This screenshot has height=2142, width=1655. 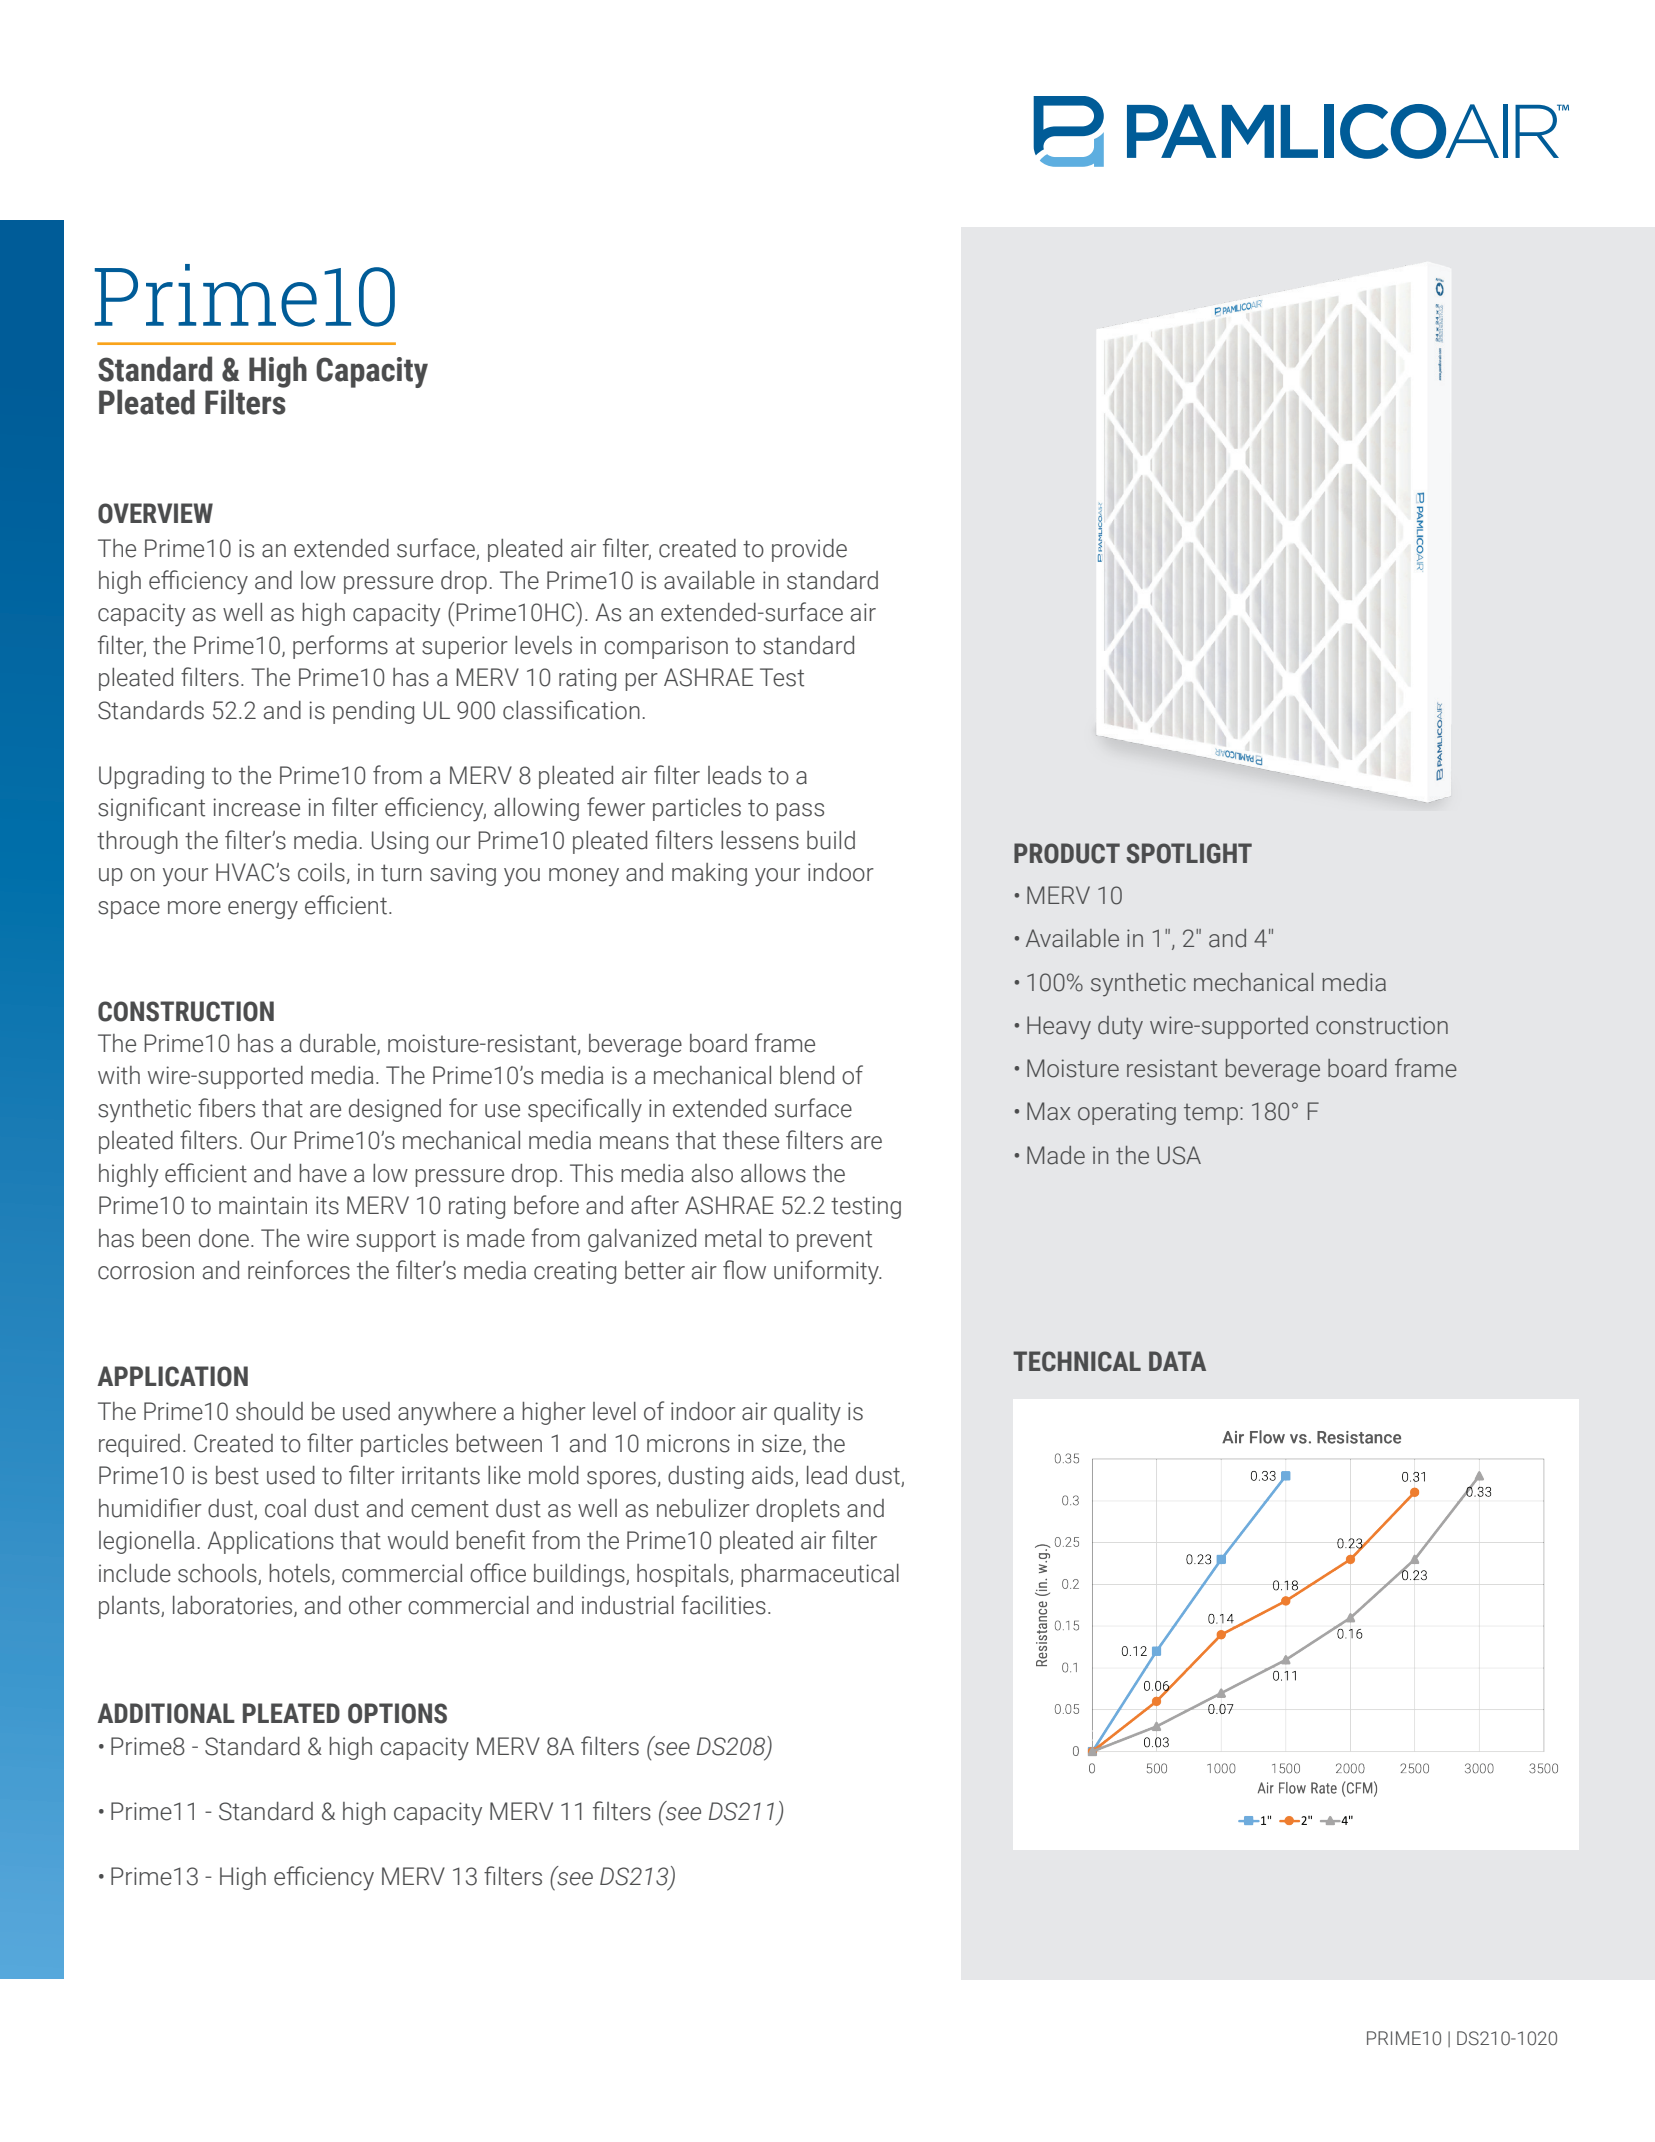 I want to click on increase, so click(x=256, y=807).
